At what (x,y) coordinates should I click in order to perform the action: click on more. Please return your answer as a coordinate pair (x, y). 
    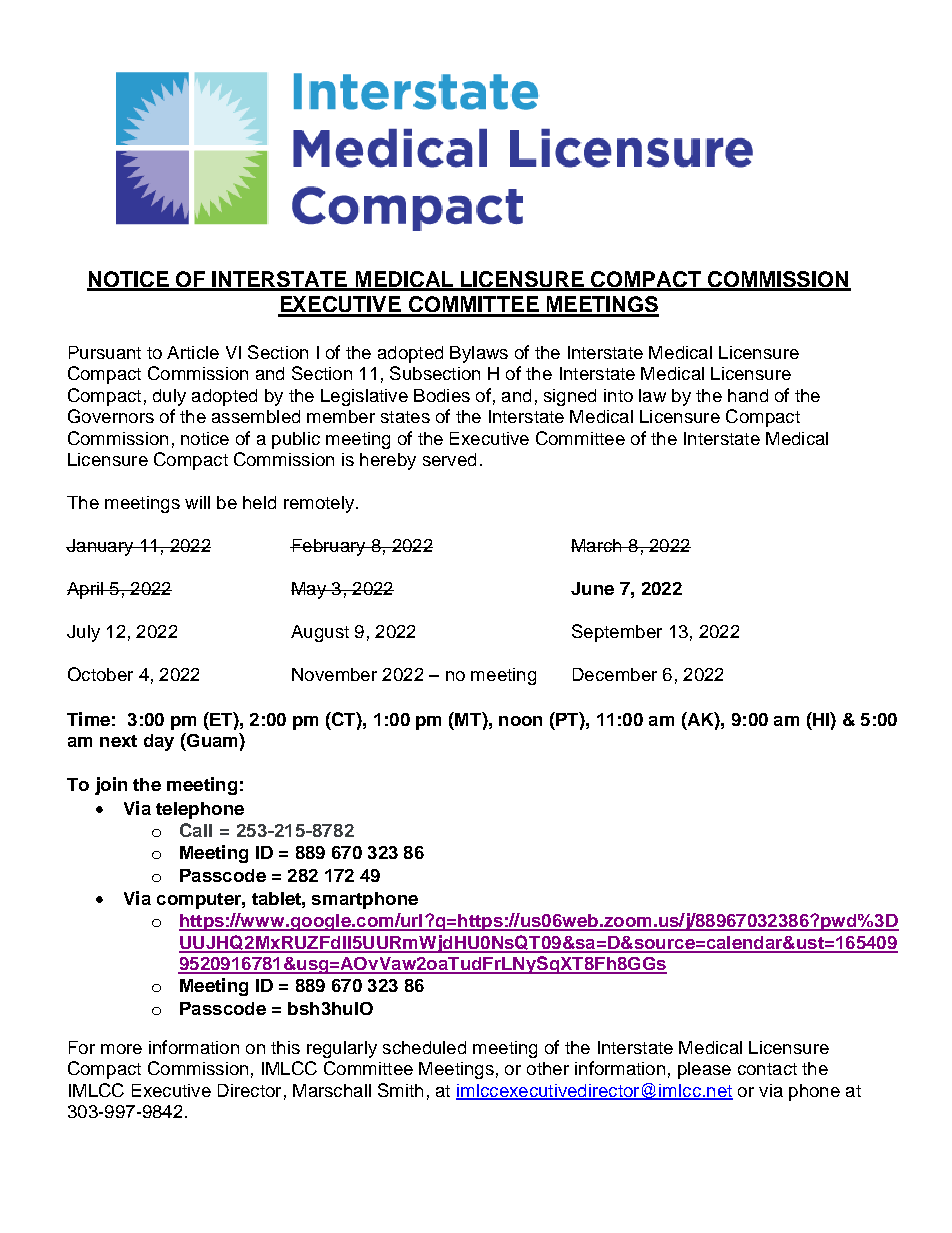
    Looking at the image, I should click on (121, 1049).
